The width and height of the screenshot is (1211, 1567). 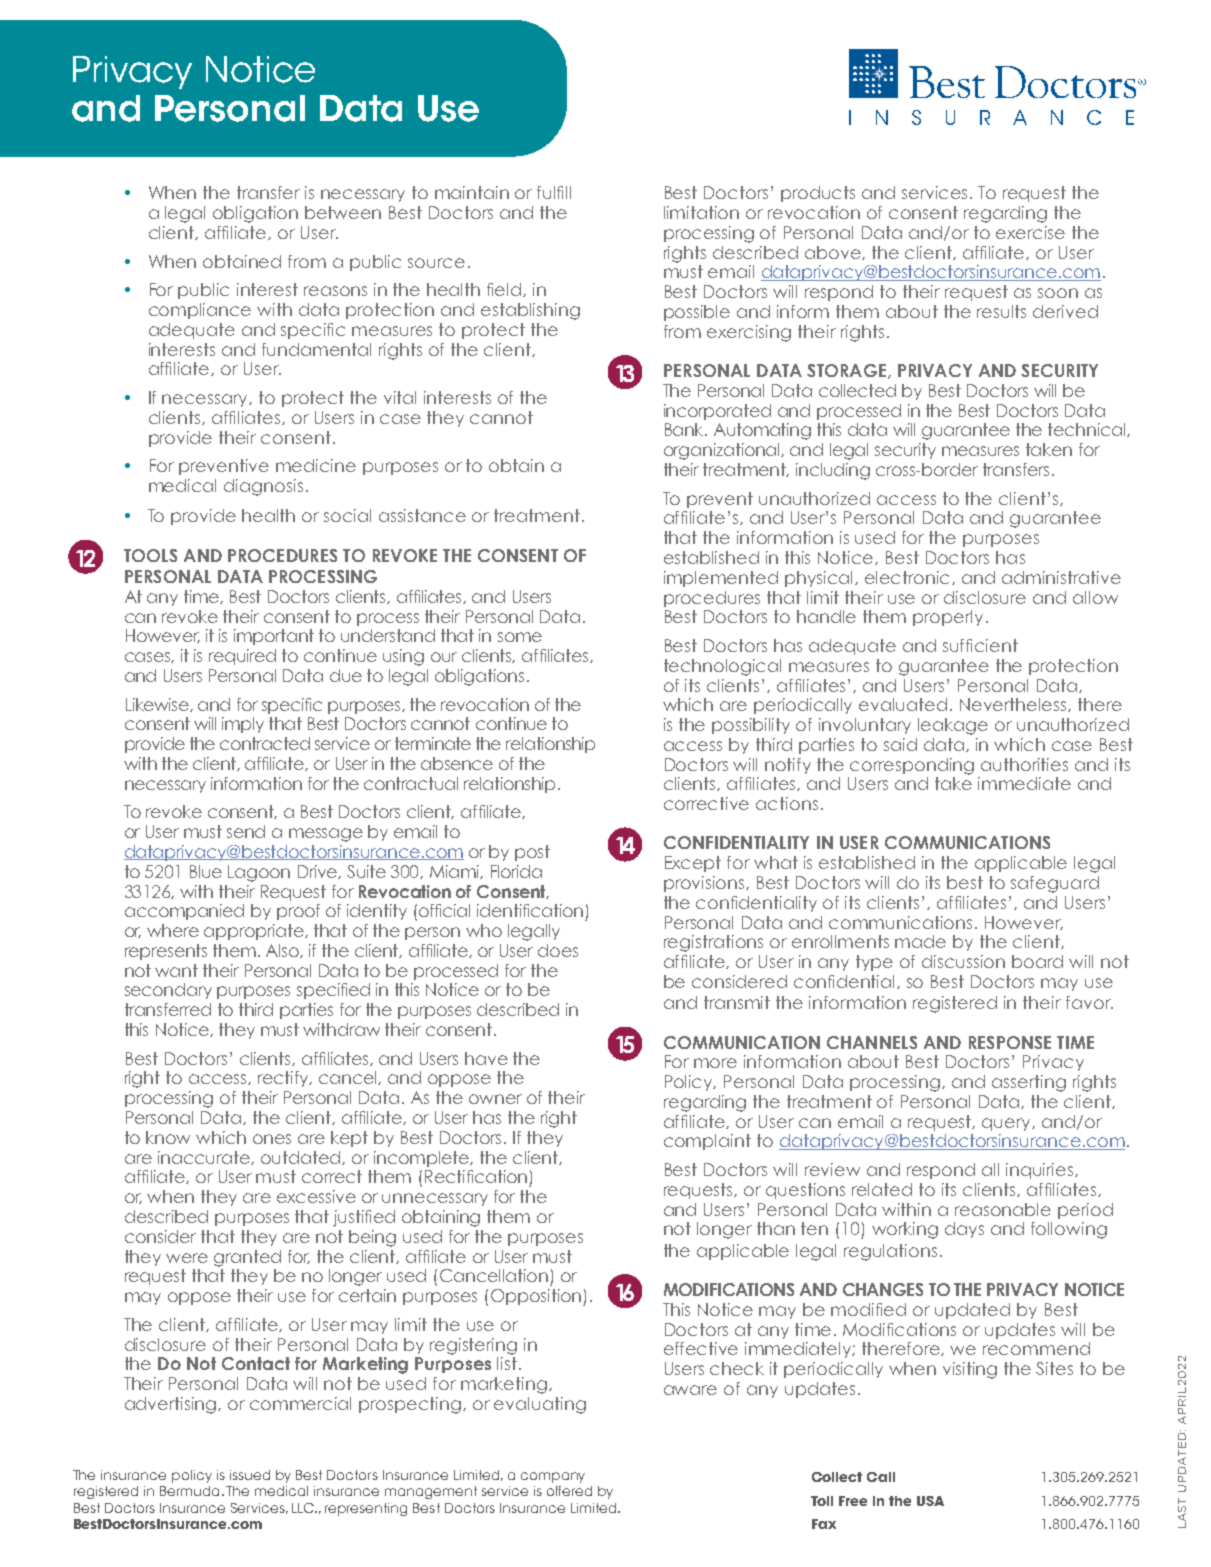 I want to click on issued, so click(x=250, y=1475).
